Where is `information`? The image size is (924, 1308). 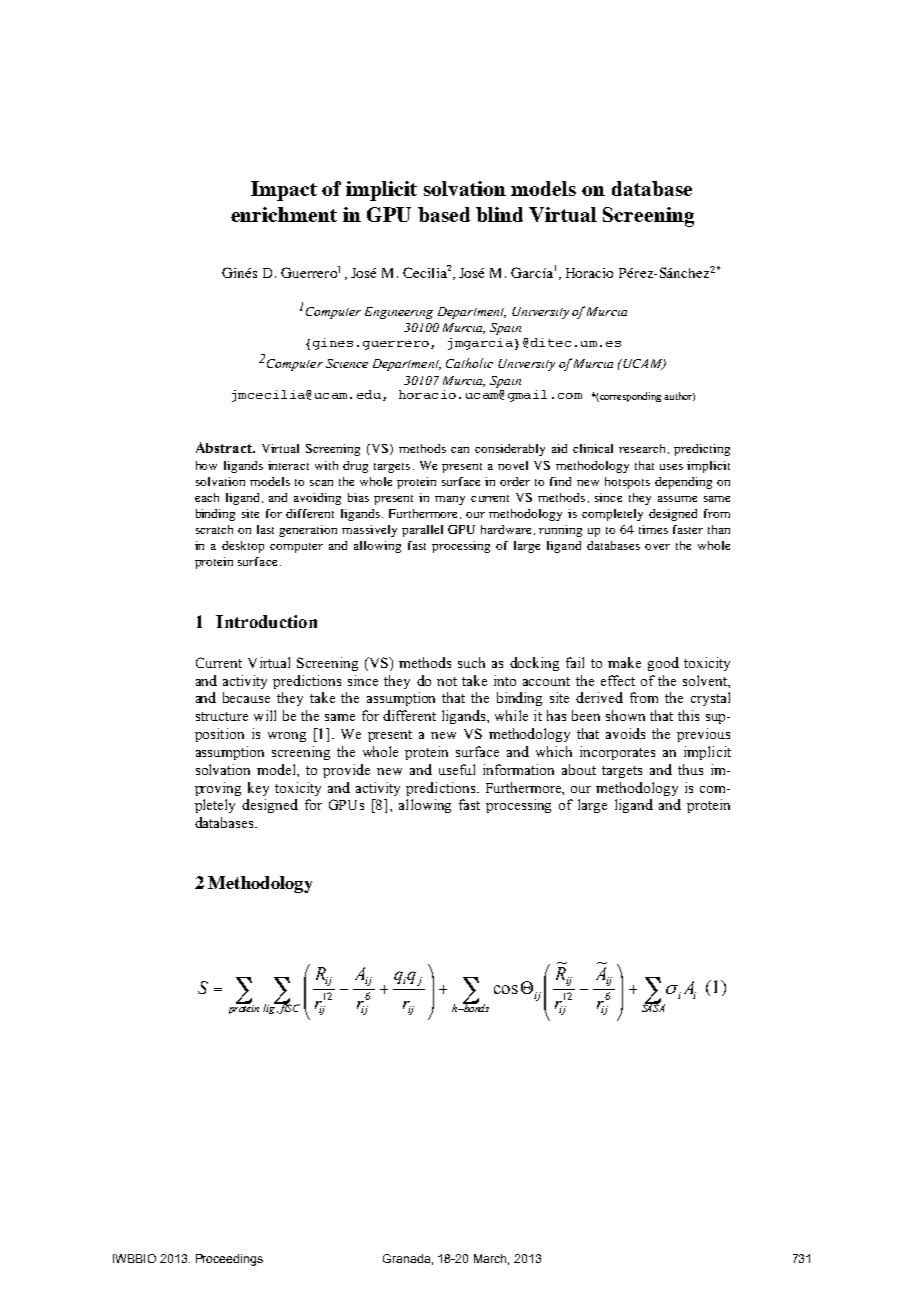
information is located at coordinates (518, 769).
